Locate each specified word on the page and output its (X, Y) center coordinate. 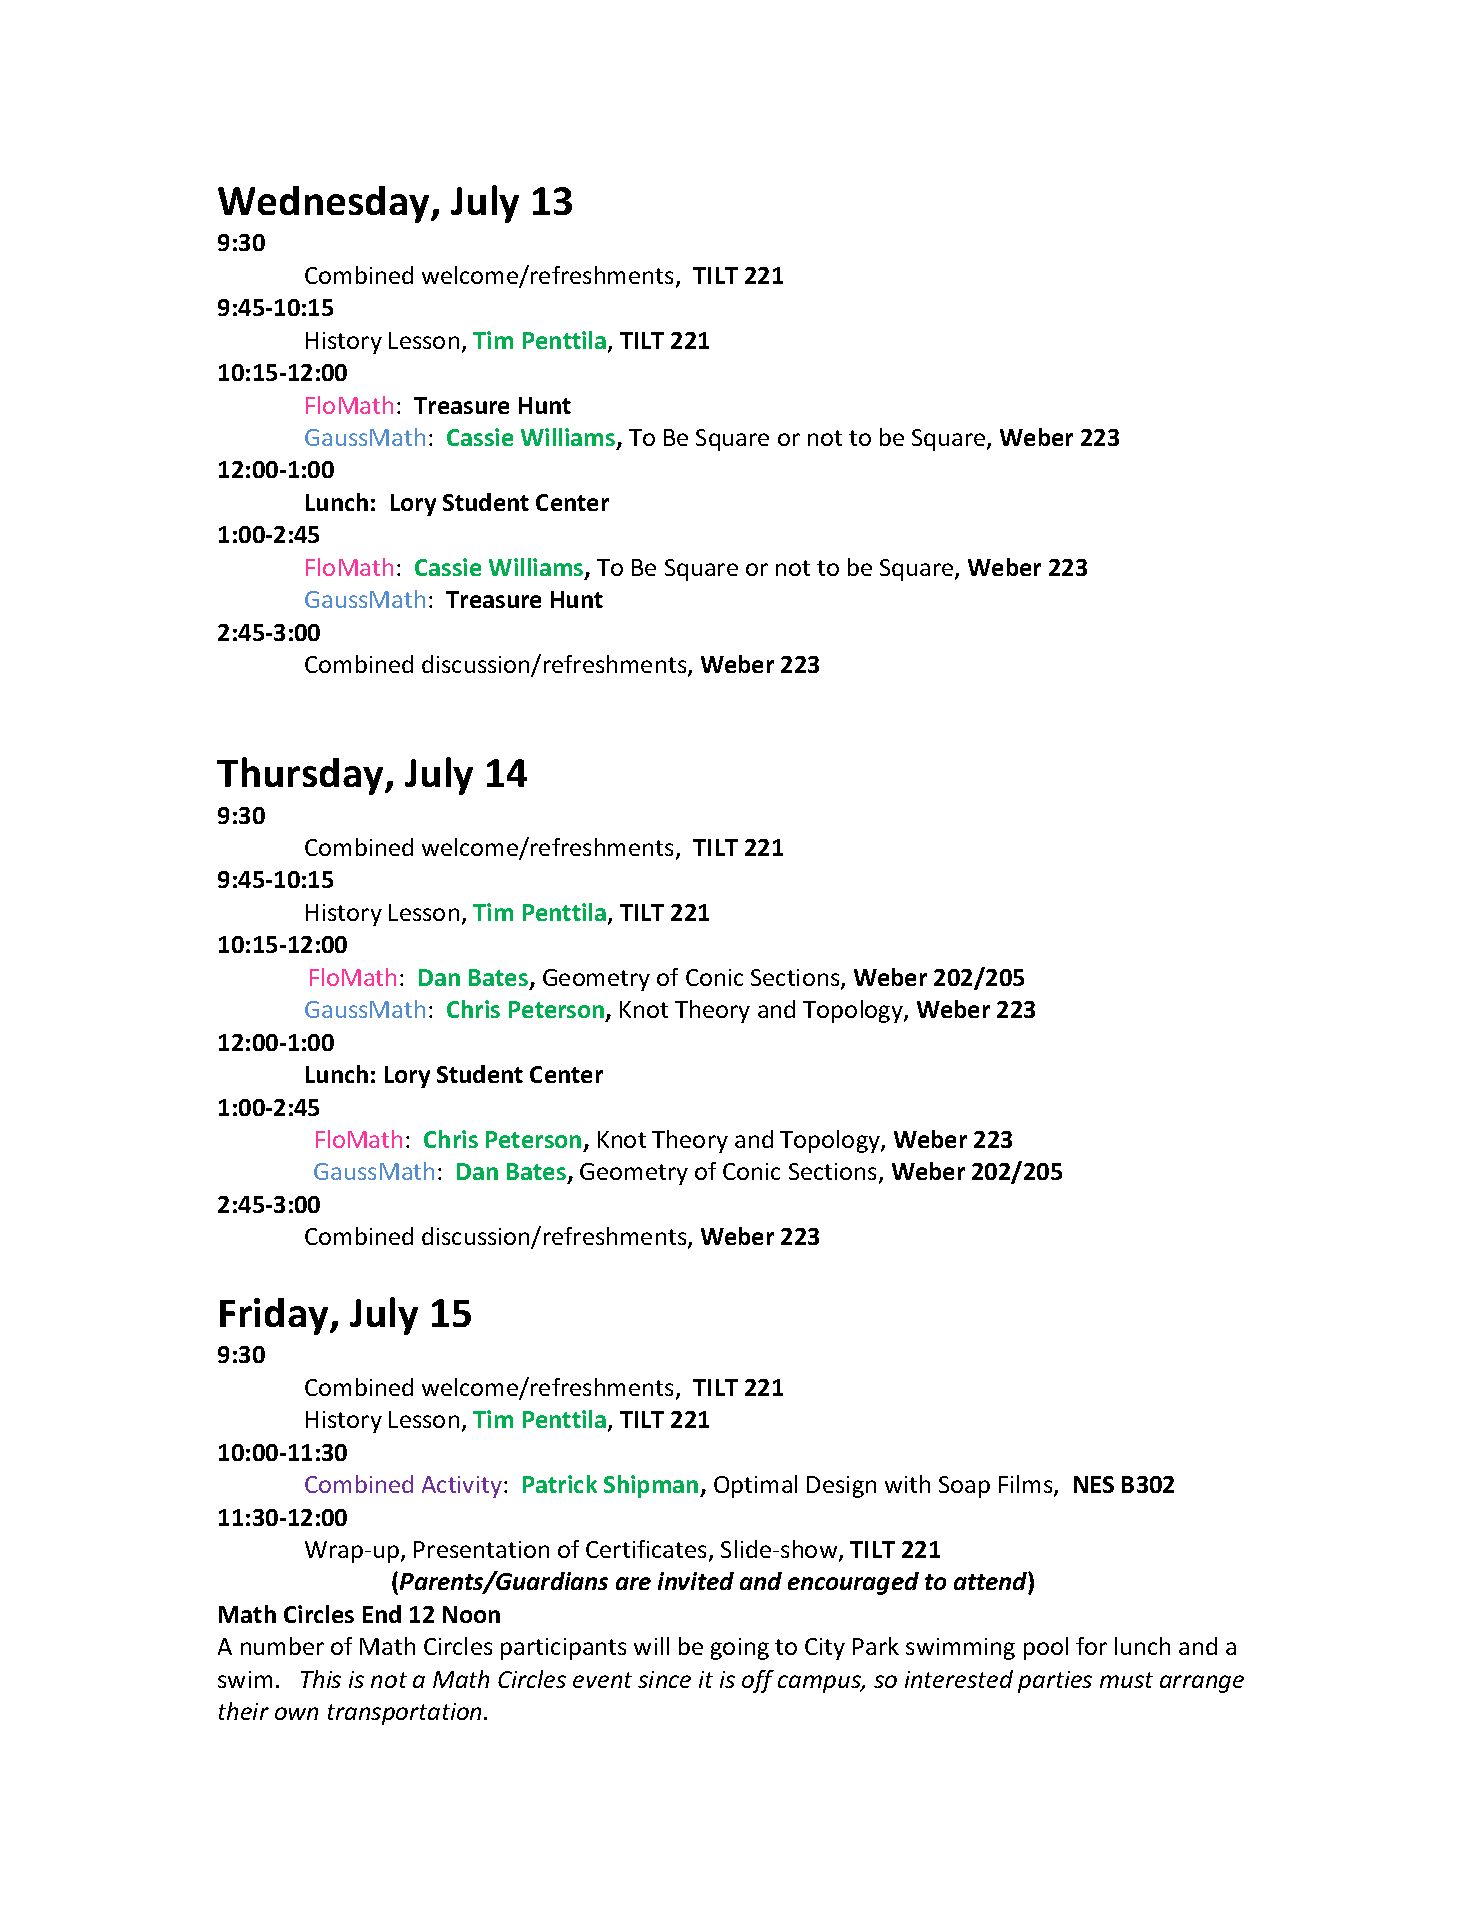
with (907, 1484)
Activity (462, 1487)
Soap (964, 1487)
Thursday (301, 776)
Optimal (755, 1486)
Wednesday (325, 204)
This (321, 1679)
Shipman (652, 1486)
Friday (275, 1316)
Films (1027, 1485)
